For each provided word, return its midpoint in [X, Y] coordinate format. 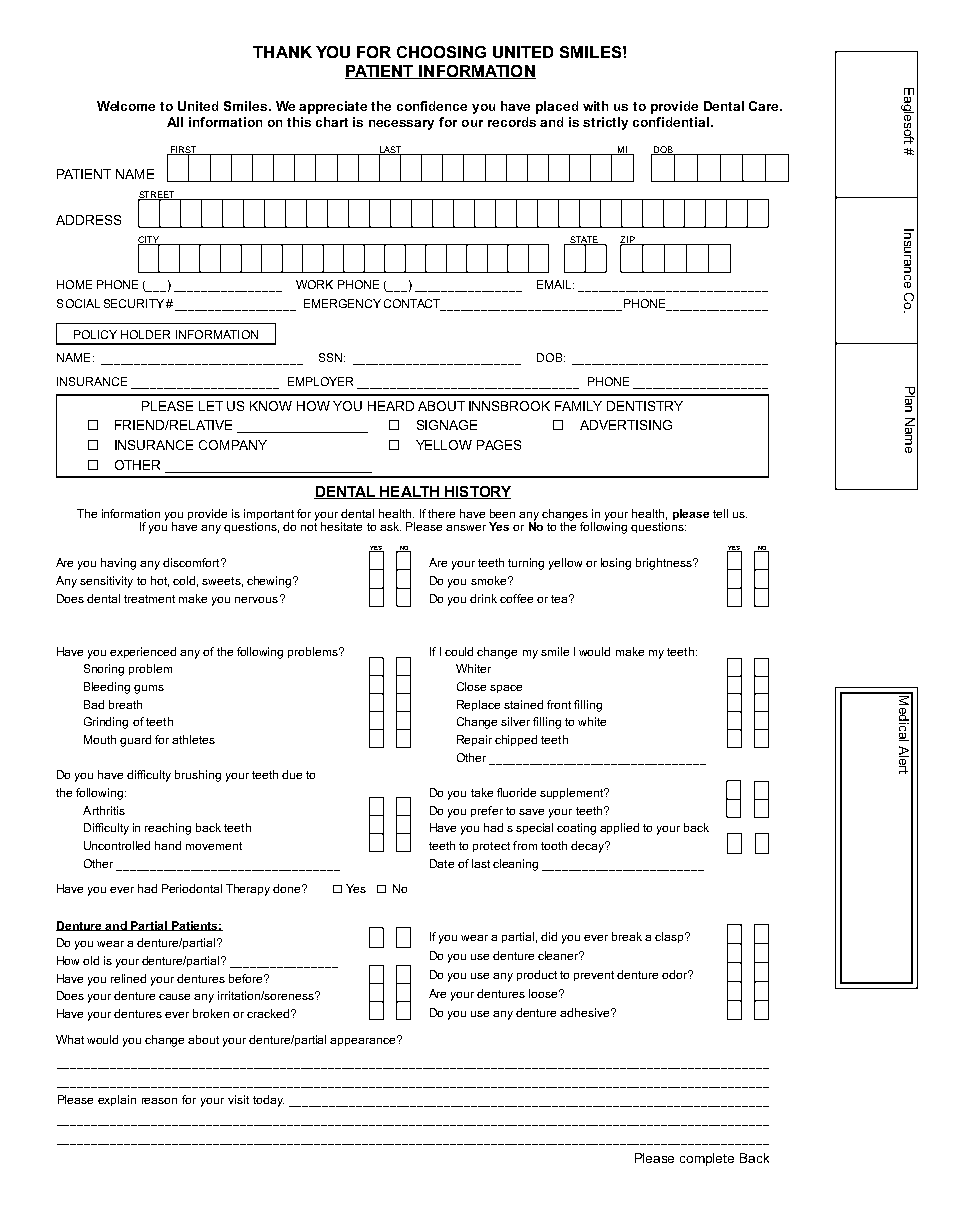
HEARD [391, 406]
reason [159, 1101]
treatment [149, 599]
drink [483, 598]
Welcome [126, 106]
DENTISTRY [645, 406]
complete [707, 1159]
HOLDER [145, 334]
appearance [364, 1041]
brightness [665, 564]
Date [442, 863]
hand [168, 845]
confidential [671, 122]
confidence [432, 106]
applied [619, 828]
